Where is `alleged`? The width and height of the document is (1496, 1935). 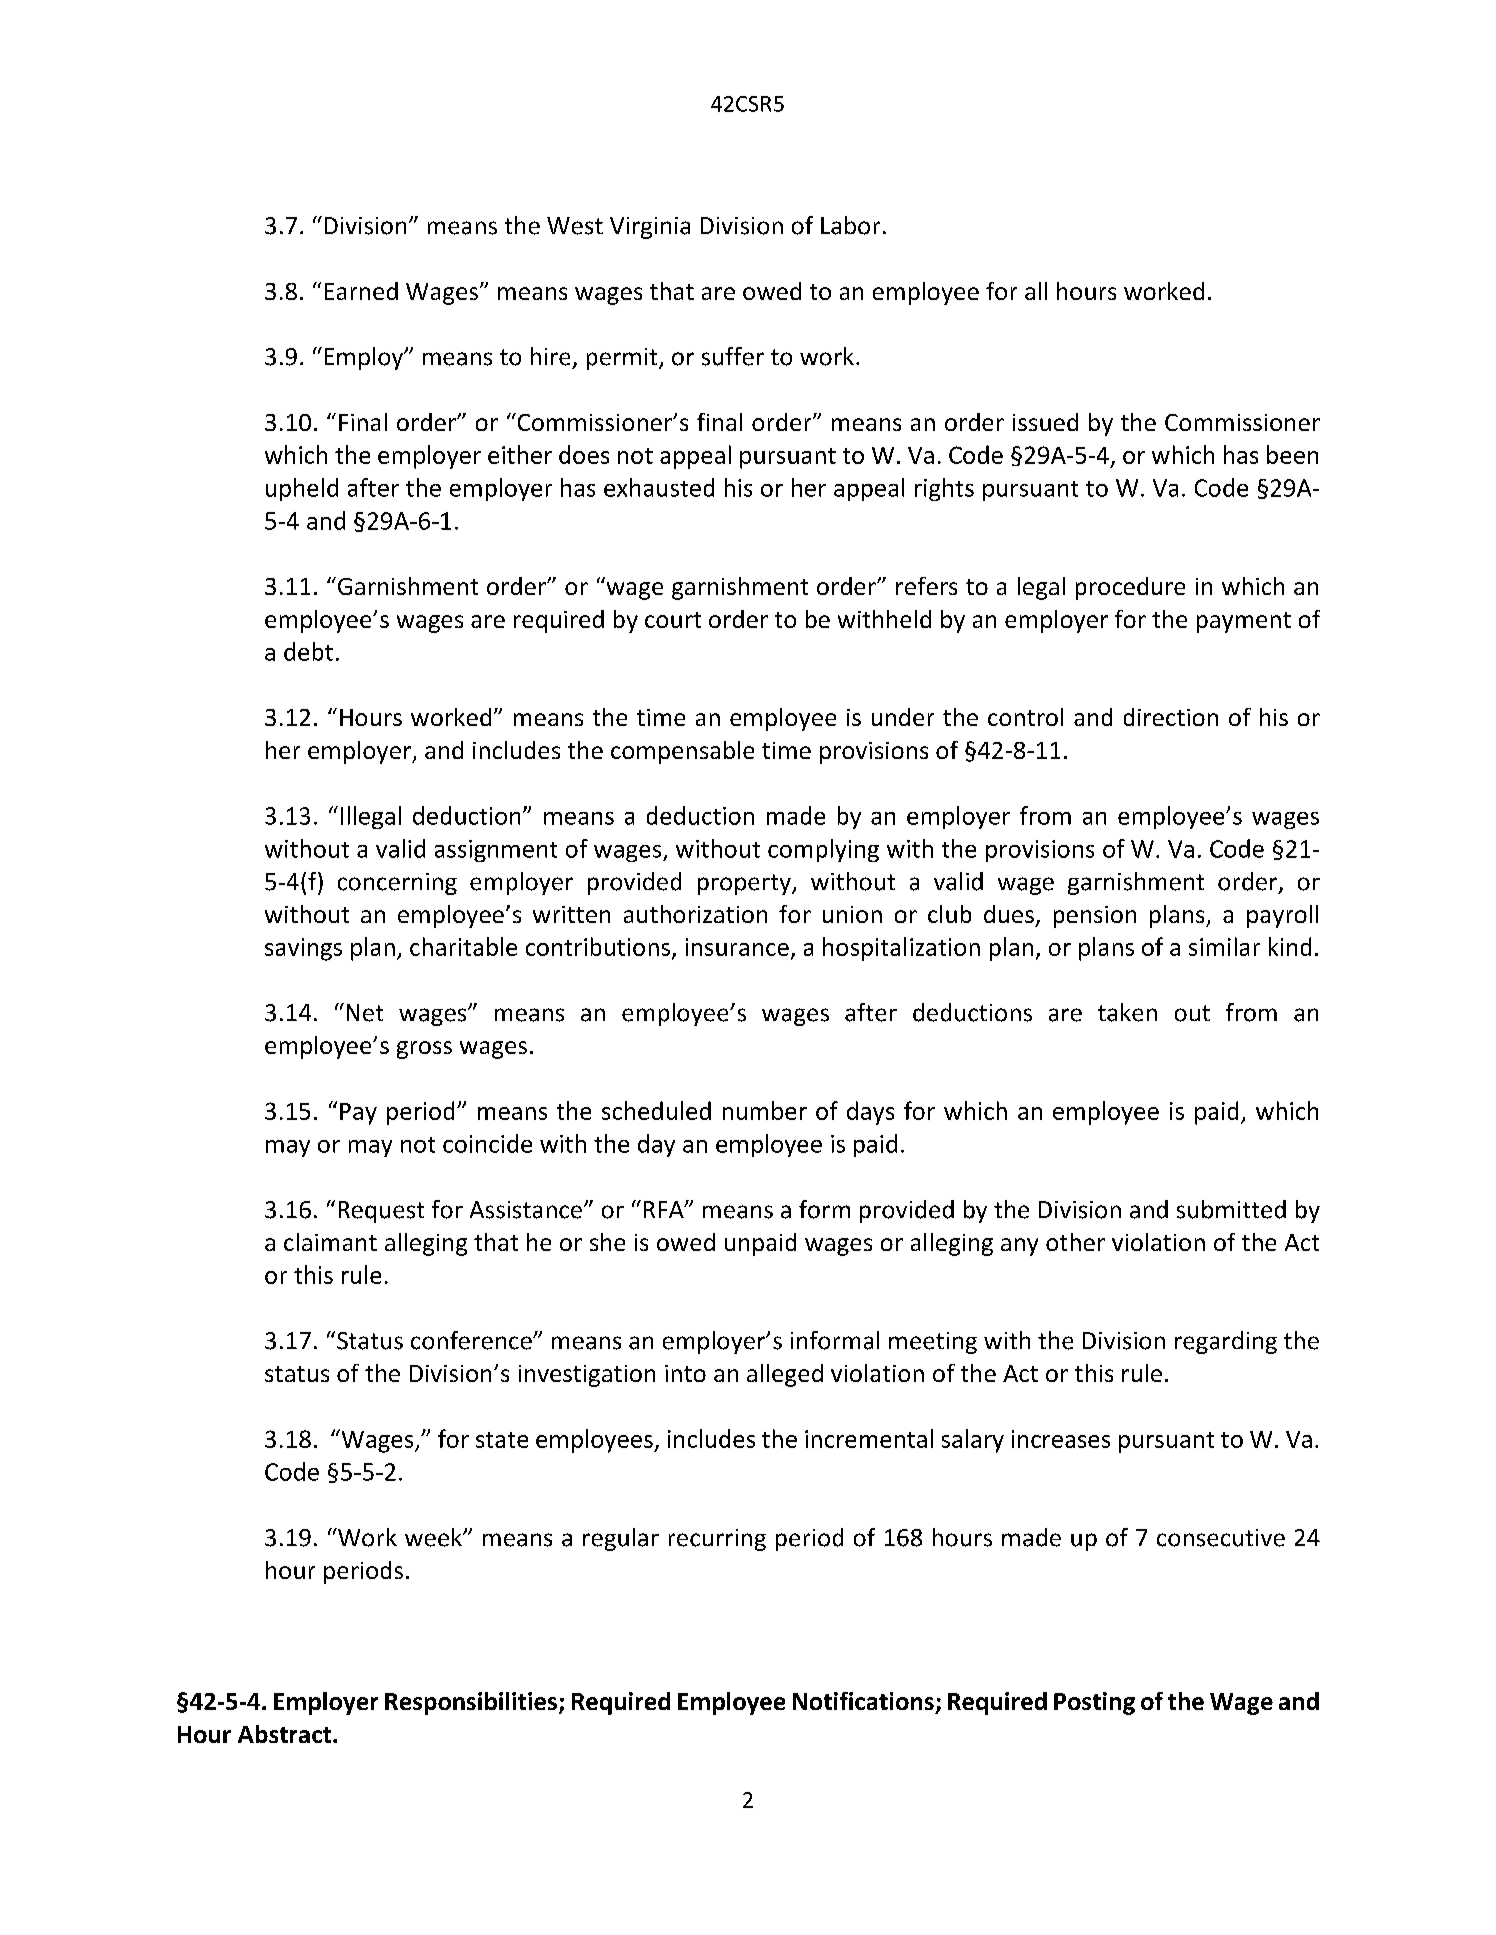 alleged is located at coordinates (785, 1375).
